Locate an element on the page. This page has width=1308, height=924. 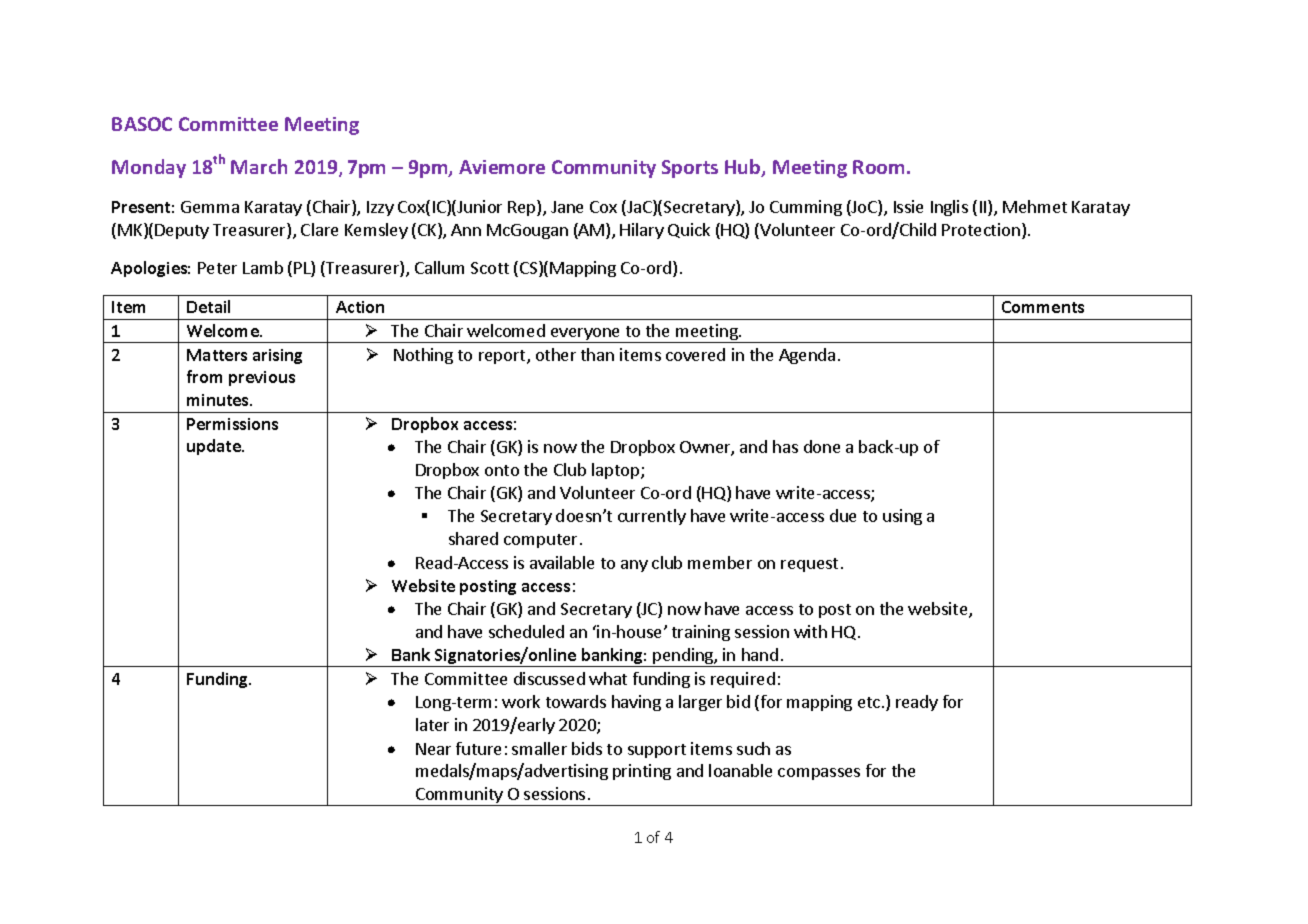
Jane is located at coordinates (567, 207).
